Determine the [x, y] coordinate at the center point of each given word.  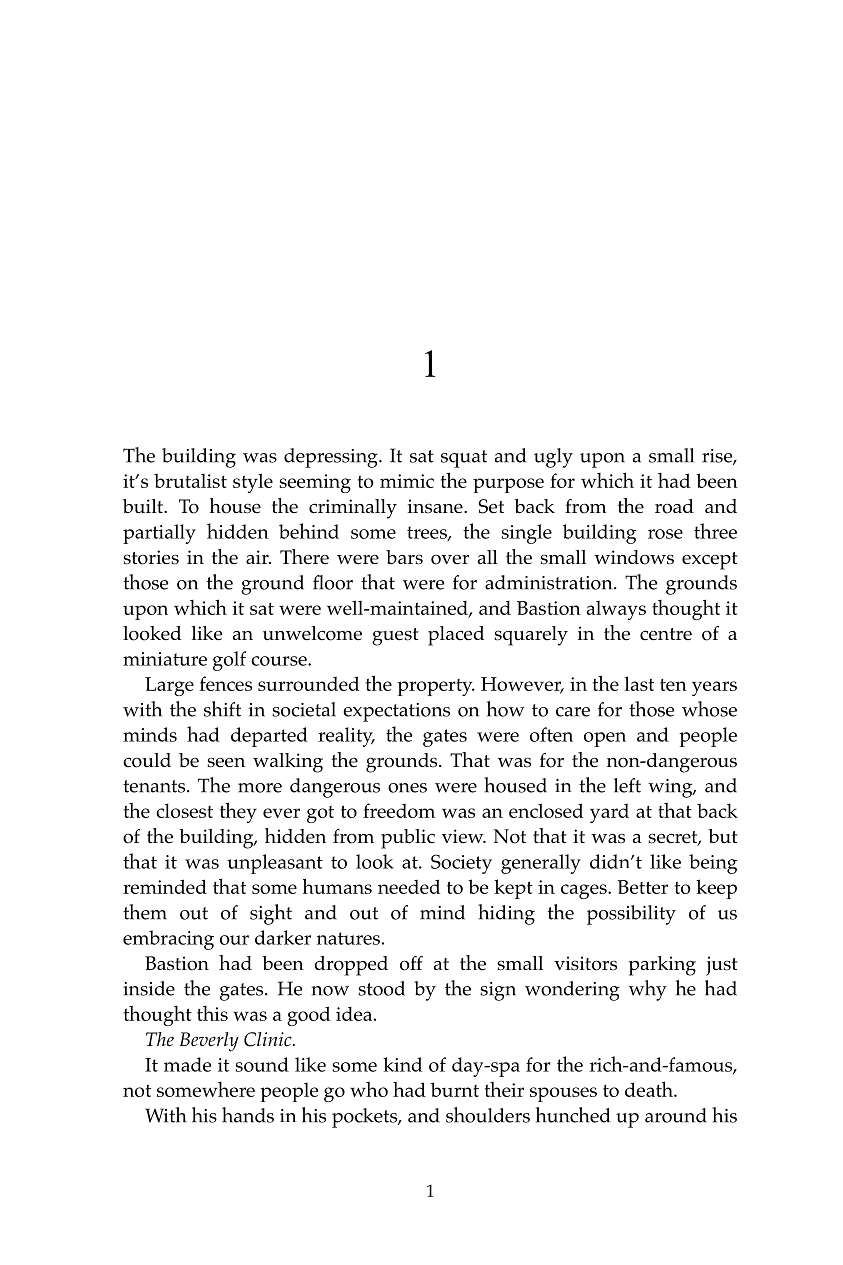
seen [226, 762]
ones [407, 788]
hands [248, 1115]
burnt [455, 1089]
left [627, 785]
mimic [407, 481]
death [650, 1089]
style [253, 483]
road [674, 506]
